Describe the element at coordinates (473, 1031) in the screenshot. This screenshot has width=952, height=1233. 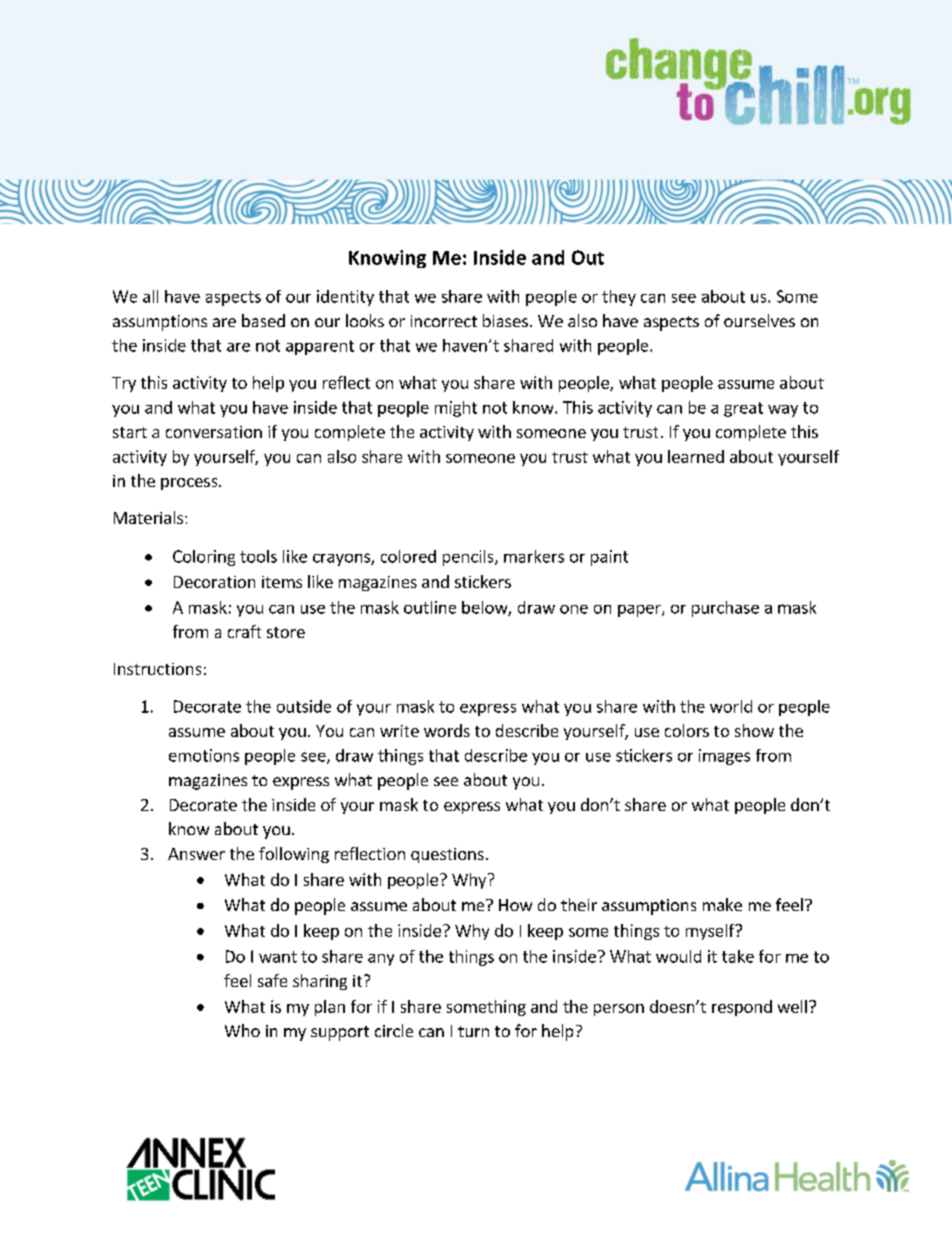
I see `turn` at that location.
